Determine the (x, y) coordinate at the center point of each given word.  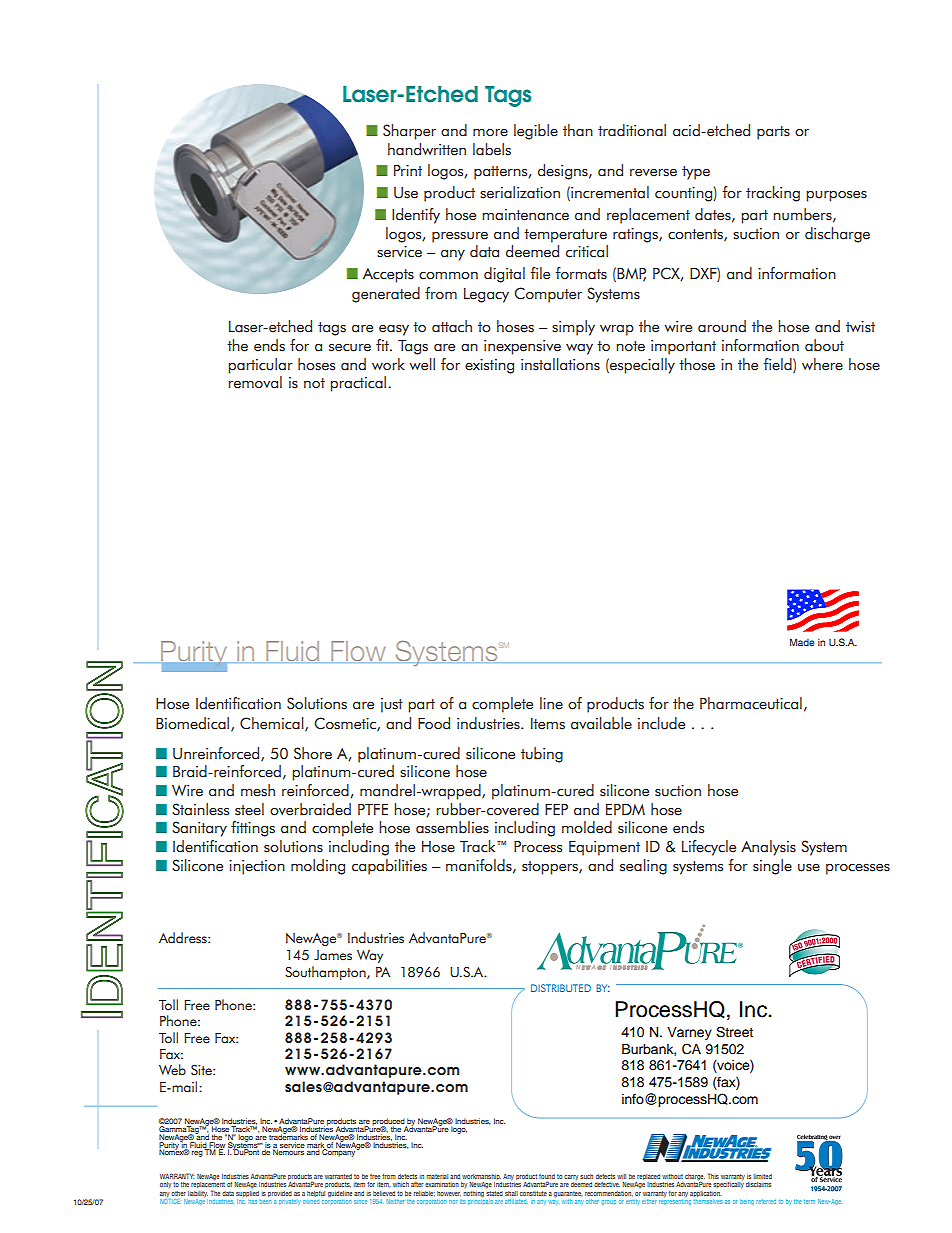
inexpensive (522, 347)
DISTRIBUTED (561, 988)
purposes (836, 196)
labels (492, 149)
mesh (258, 790)
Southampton (326, 973)
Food (434, 723)
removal (255, 382)
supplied (247, 1194)
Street (734, 1032)
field (778, 364)
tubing (542, 755)
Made (802, 642)
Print (408, 170)
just (392, 705)
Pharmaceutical (751, 703)
